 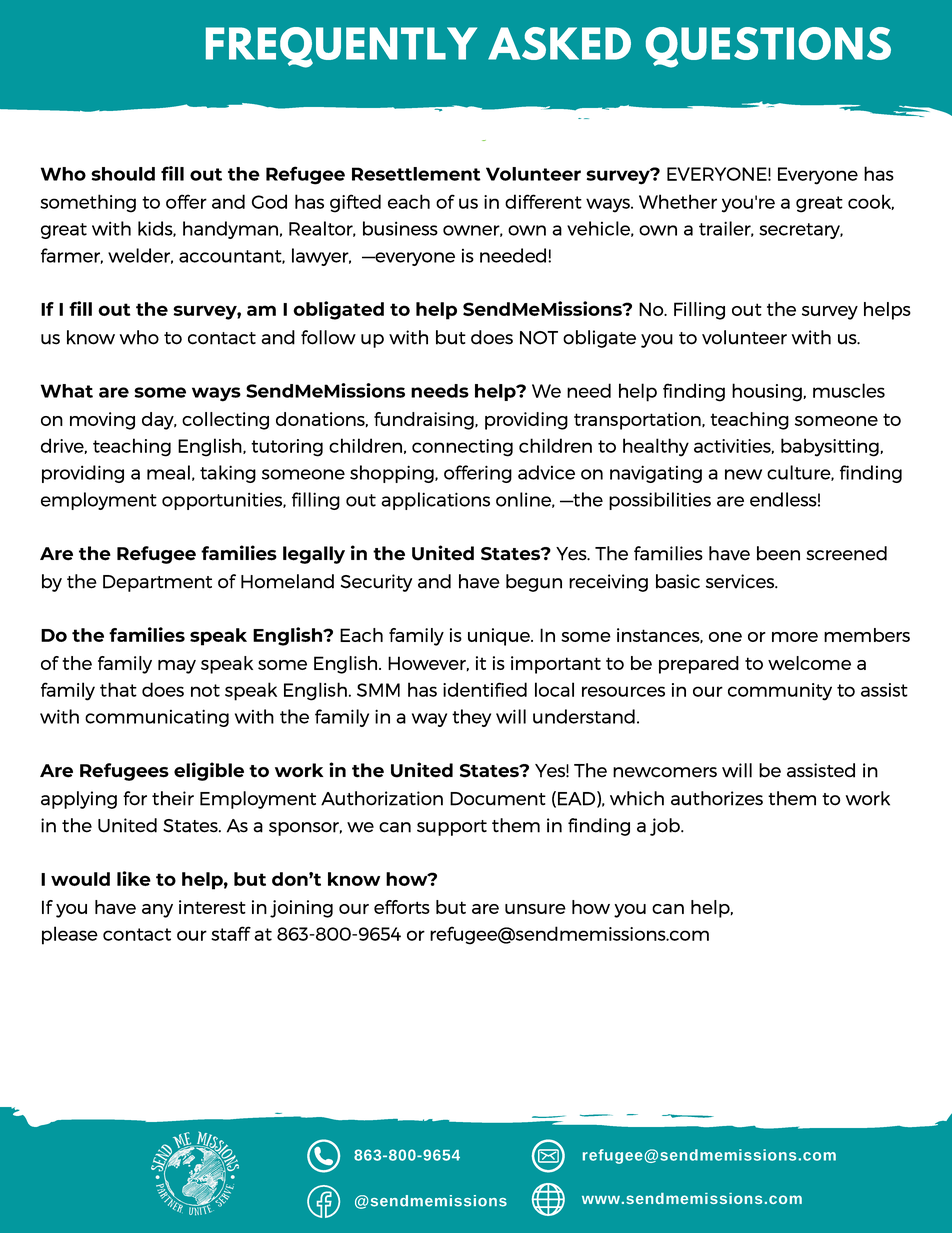 What do you see at coordinates (177, 667) in the screenshot?
I see `may` at bounding box center [177, 667].
